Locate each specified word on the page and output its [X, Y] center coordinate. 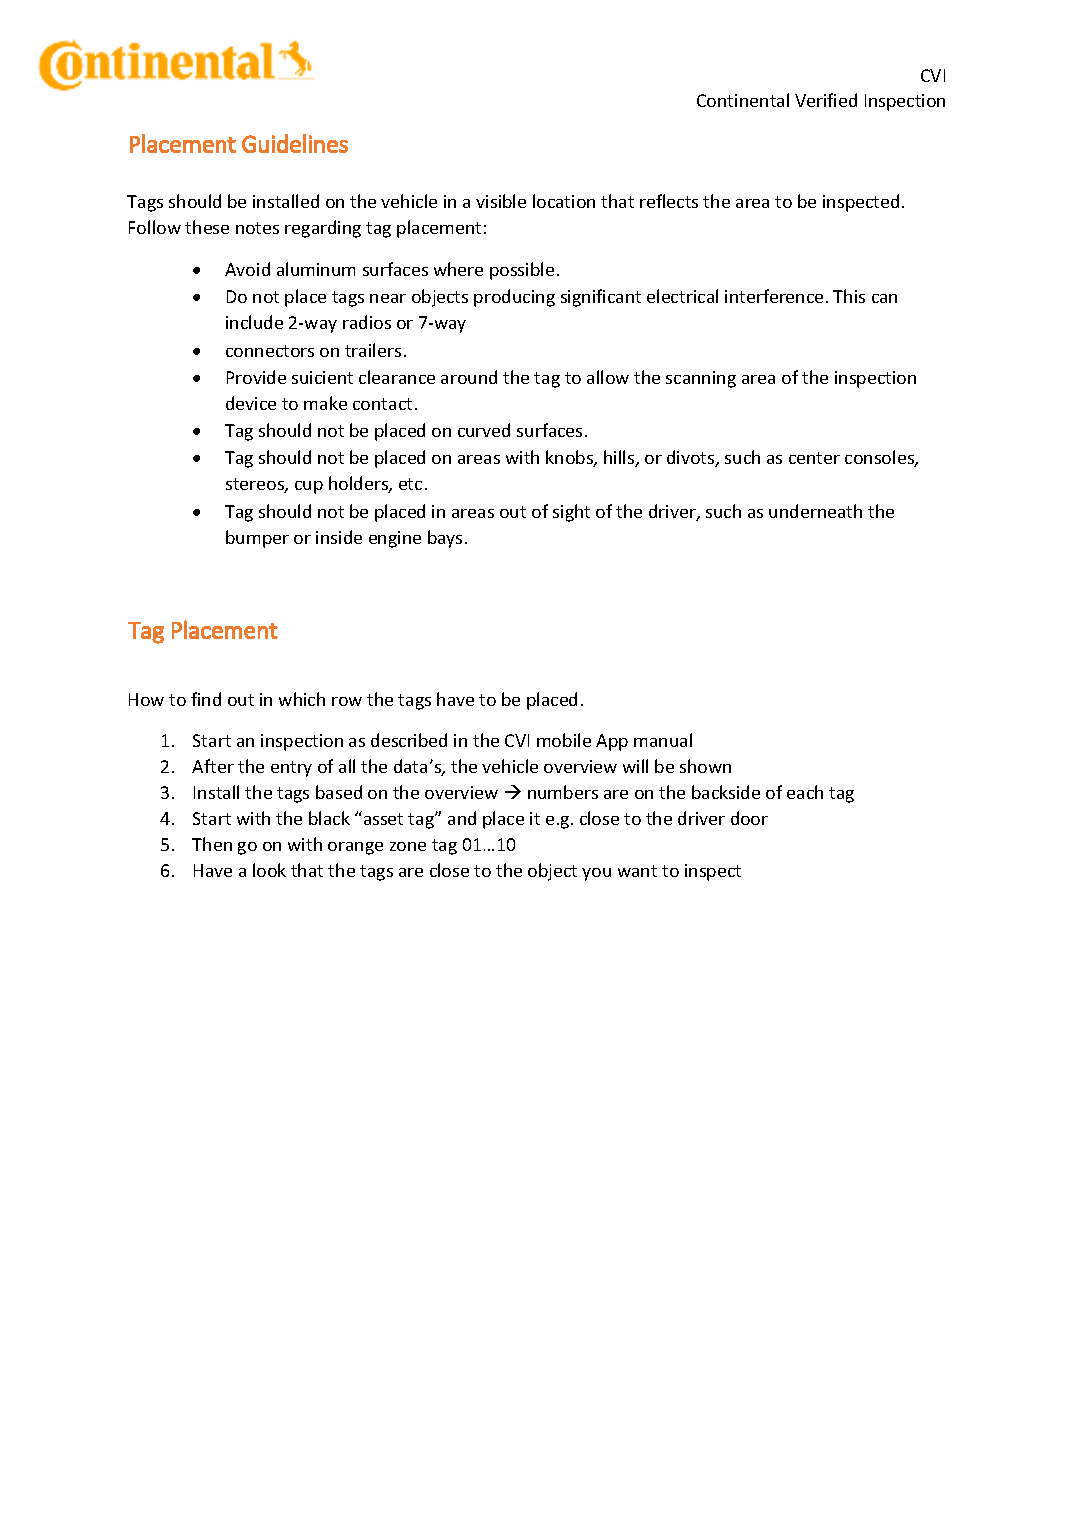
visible [501, 201]
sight [571, 513]
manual [663, 740]
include [254, 322]
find [206, 699]
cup [309, 487]
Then [212, 844]
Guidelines [295, 143]
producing [514, 298]
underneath [815, 511]
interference [774, 296]
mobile [564, 740]
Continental [743, 100]
